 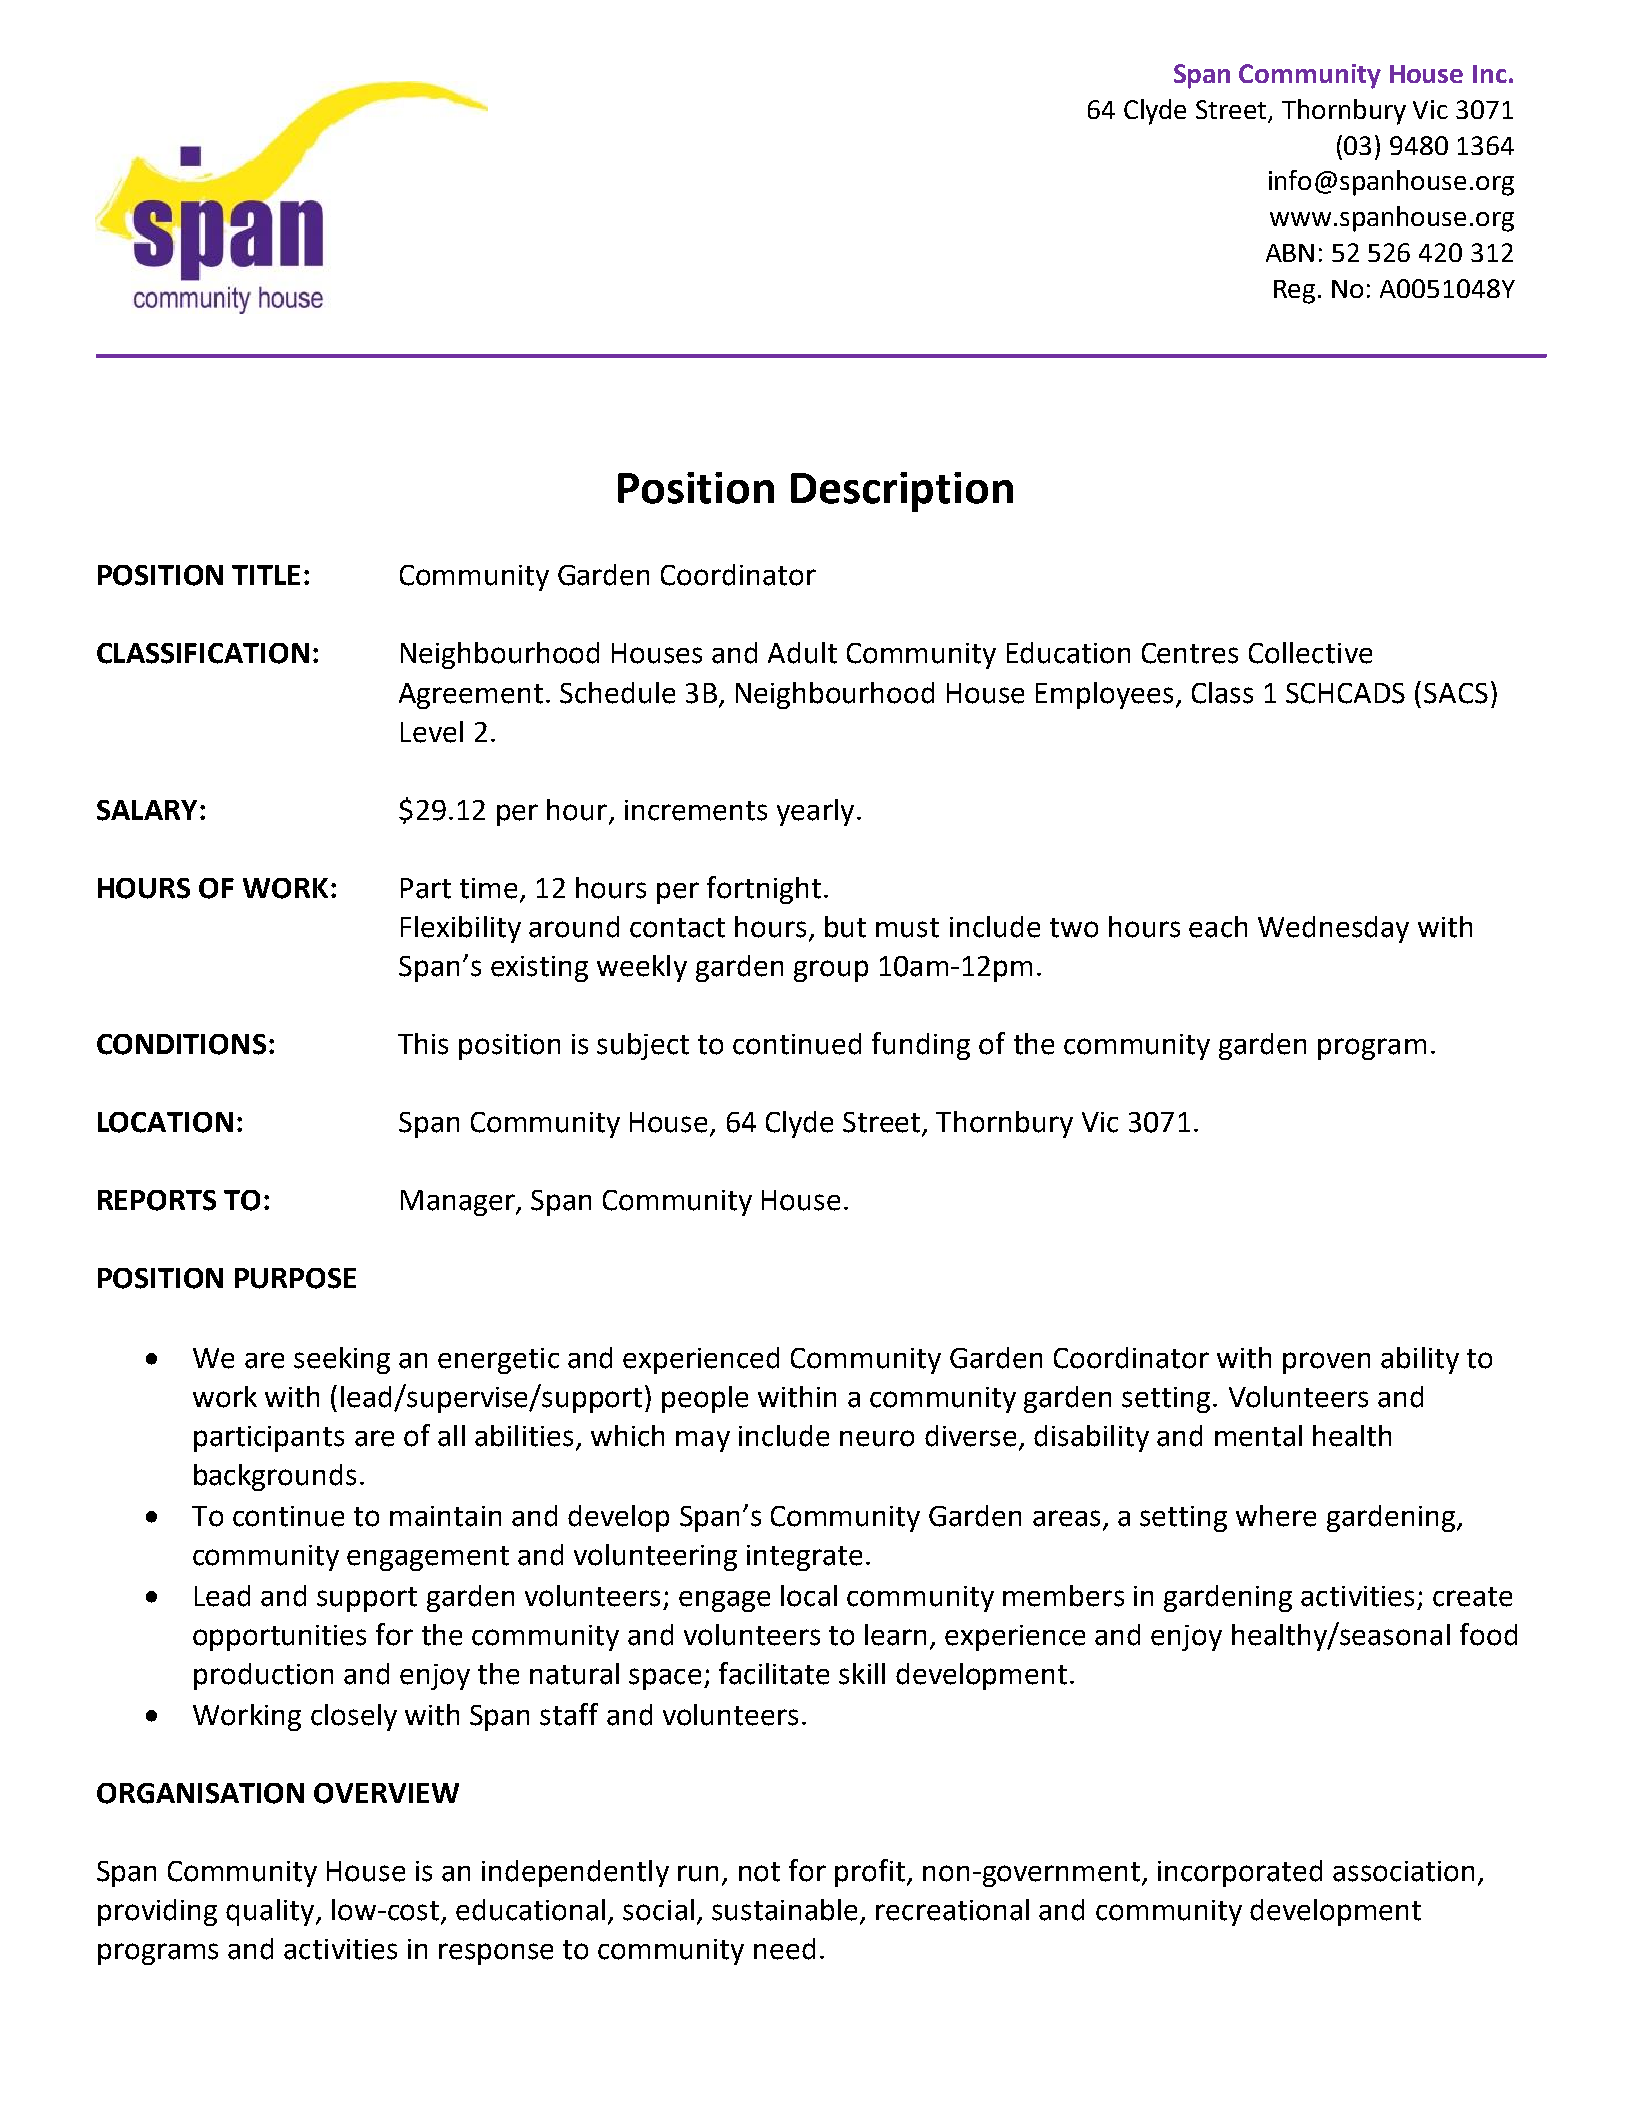 What do you see at coordinates (1403, 1871) in the screenshot?
I see `association` at bounding box center [1403, 1871].
